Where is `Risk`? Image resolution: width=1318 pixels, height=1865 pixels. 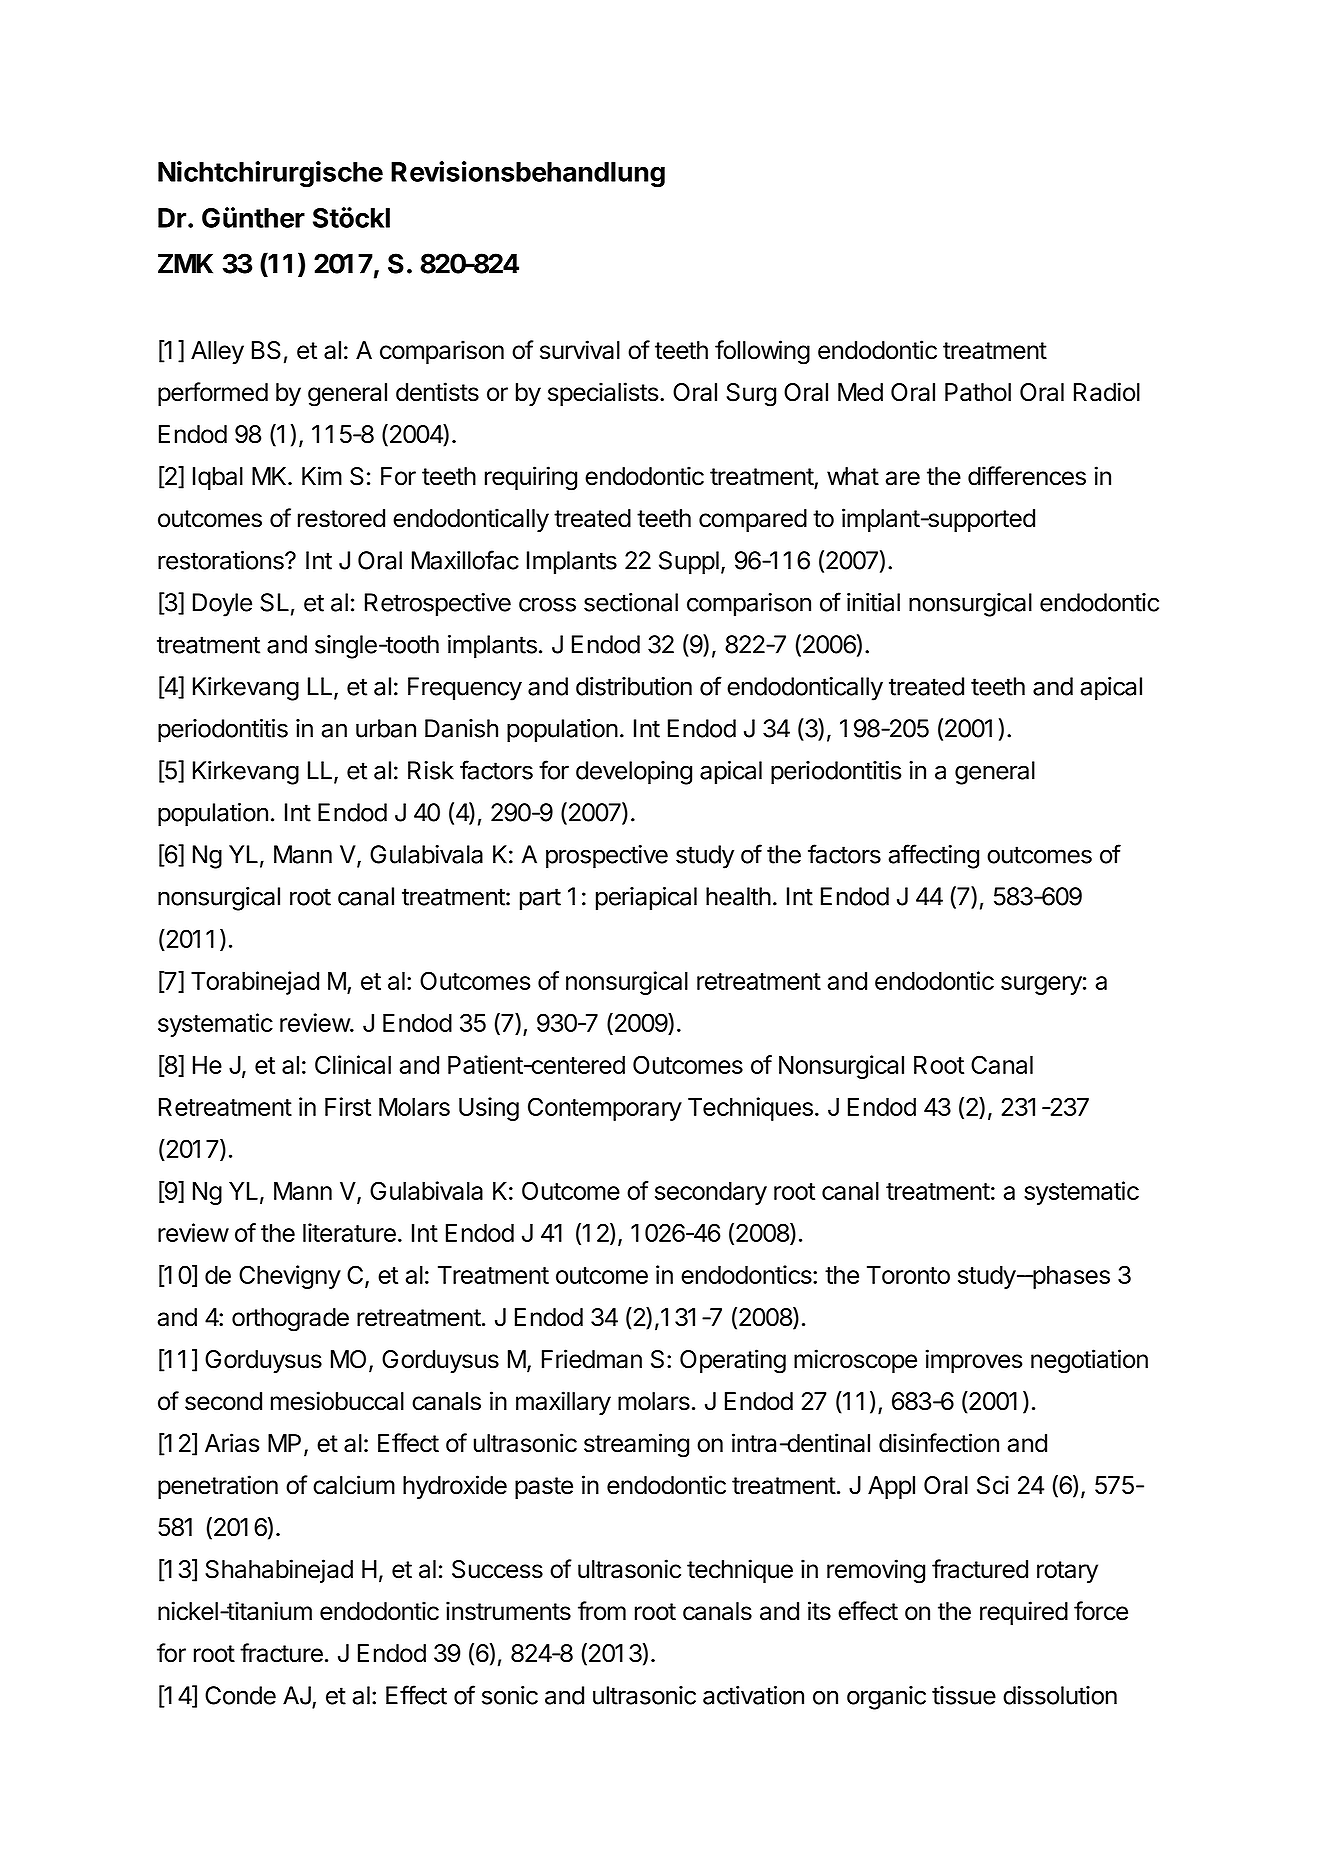 Risk is located at coordinates (431, 770).
